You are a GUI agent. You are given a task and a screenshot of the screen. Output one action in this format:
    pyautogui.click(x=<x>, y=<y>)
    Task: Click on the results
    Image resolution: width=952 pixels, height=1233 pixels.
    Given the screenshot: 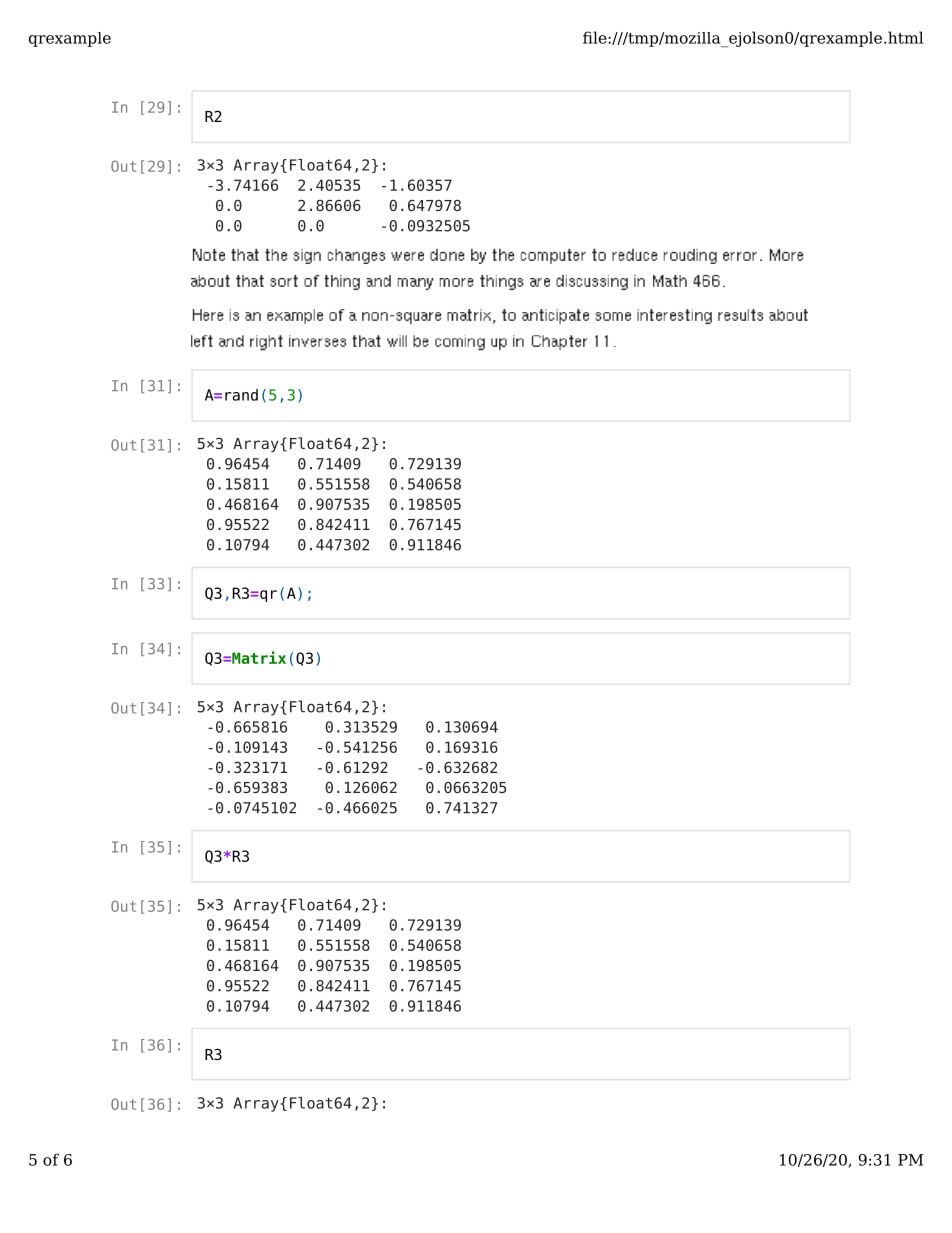 What is the action you would take?
    pyautogui.click(x=740, y=315)
